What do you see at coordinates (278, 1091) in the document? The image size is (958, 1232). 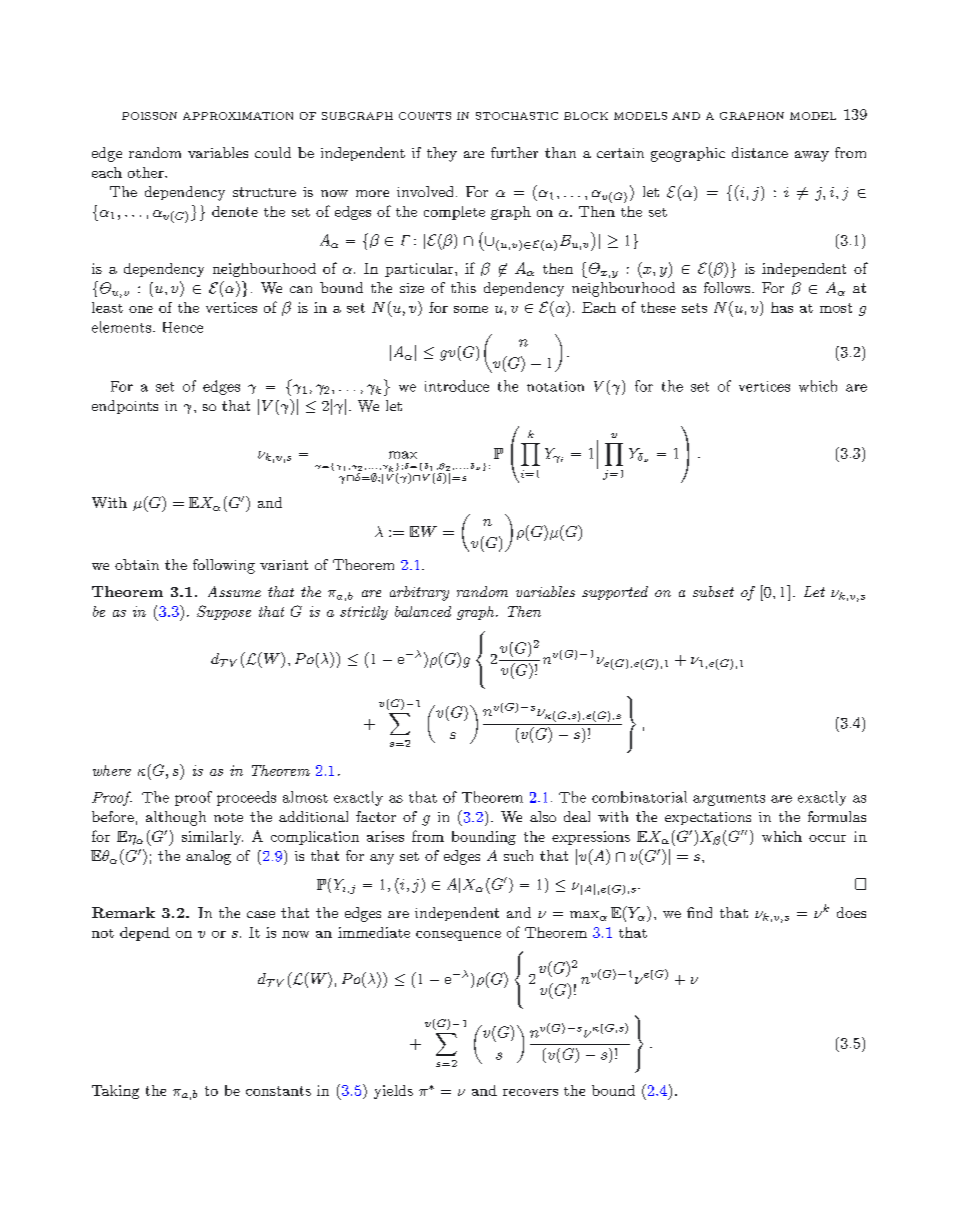 I see `constants` at bounding box center [278, 1091].
